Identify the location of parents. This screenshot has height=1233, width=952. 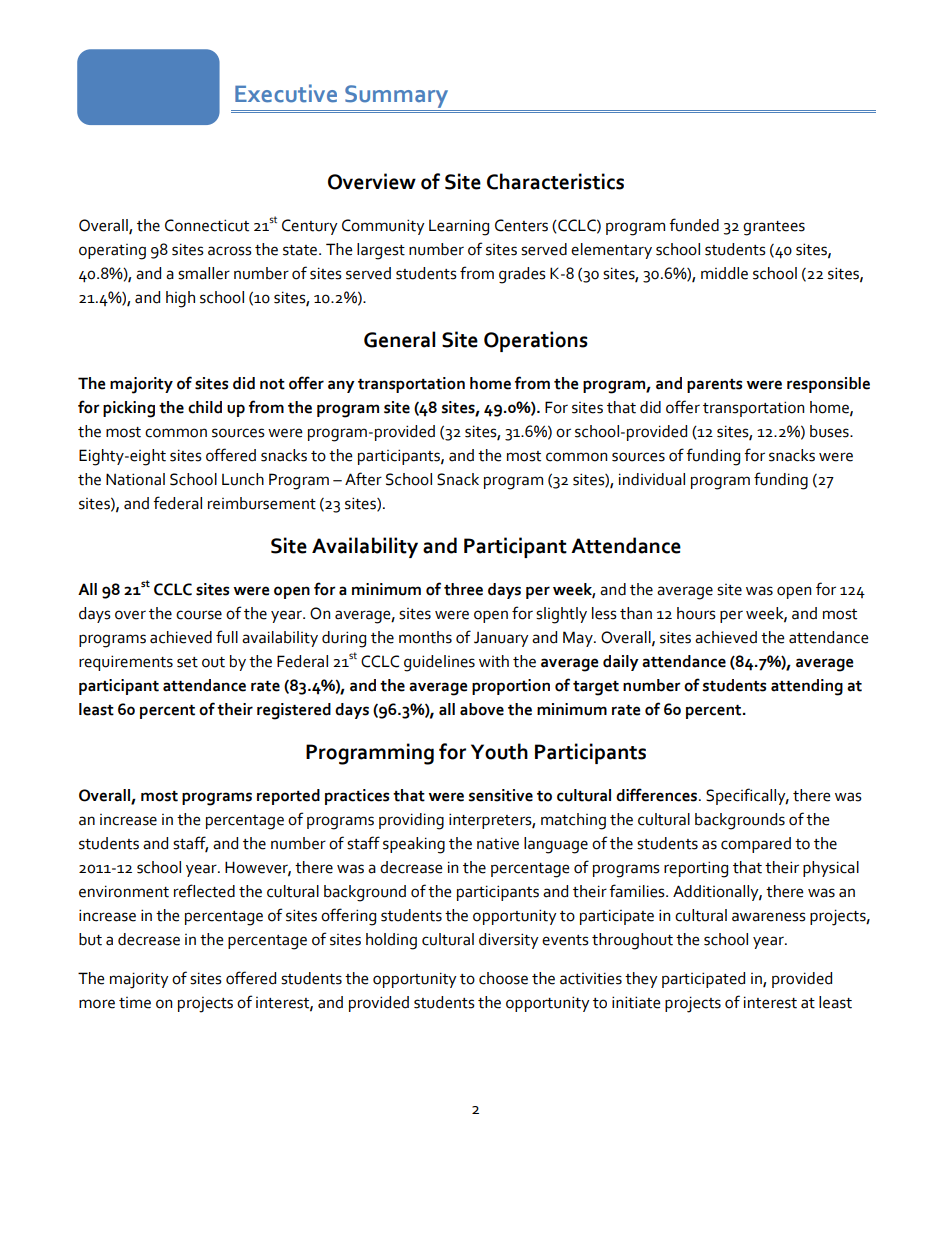
(714, 386).
